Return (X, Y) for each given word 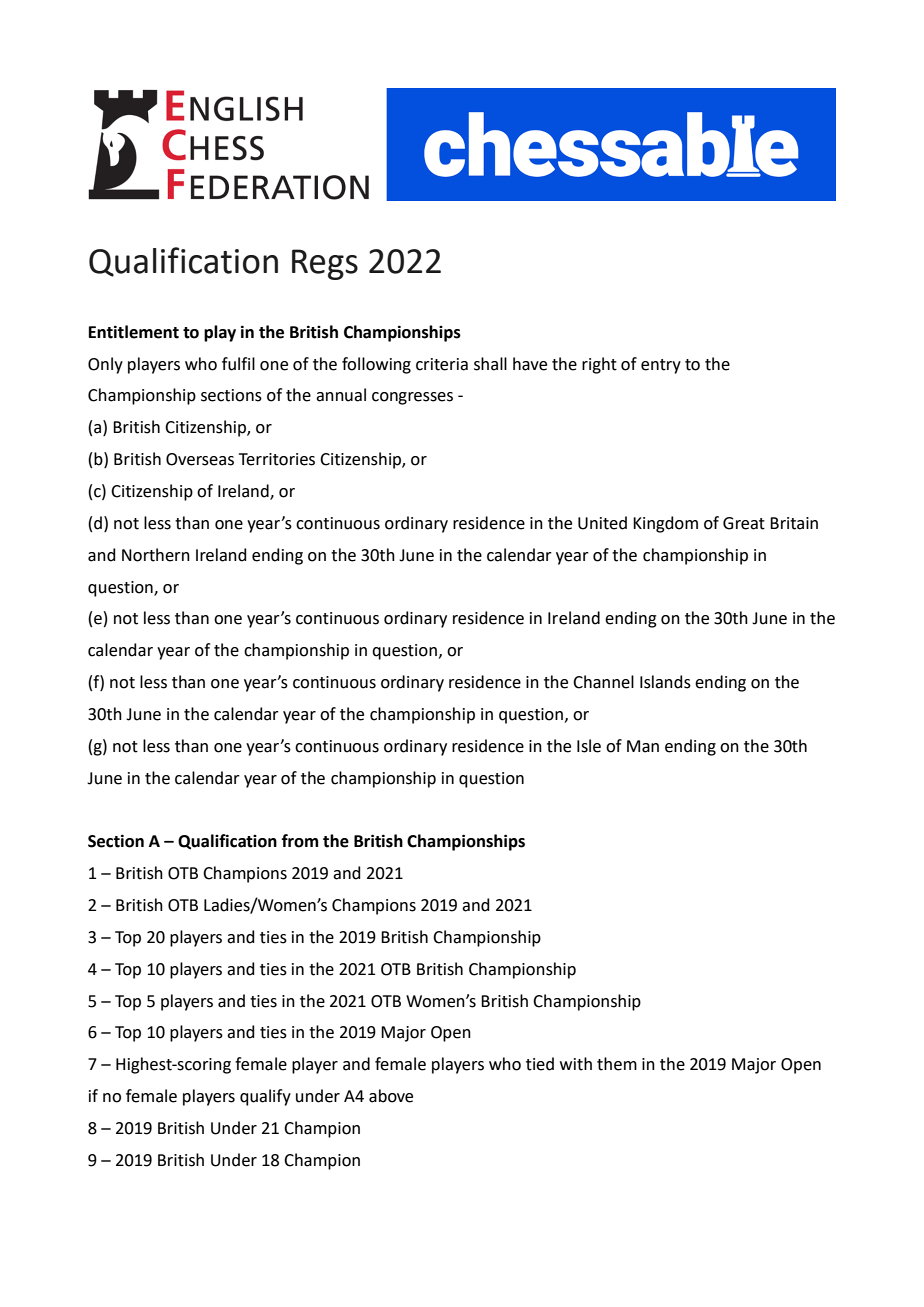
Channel (603, 682)
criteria (442, 364)
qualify (265, 1097)
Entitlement (134, 332)
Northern (156, 555)
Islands (665, 682)
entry (661, 366)
